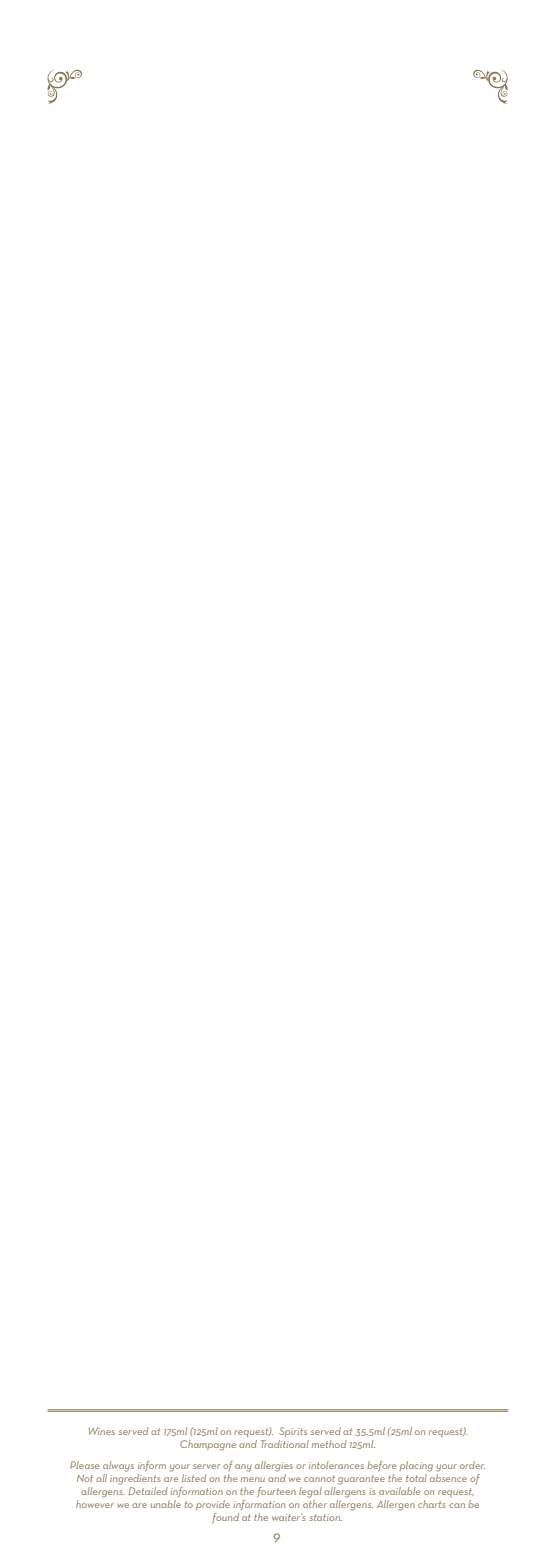 The image size is (554, 1568). I want to click on Detailed, so click(148, 1491).
